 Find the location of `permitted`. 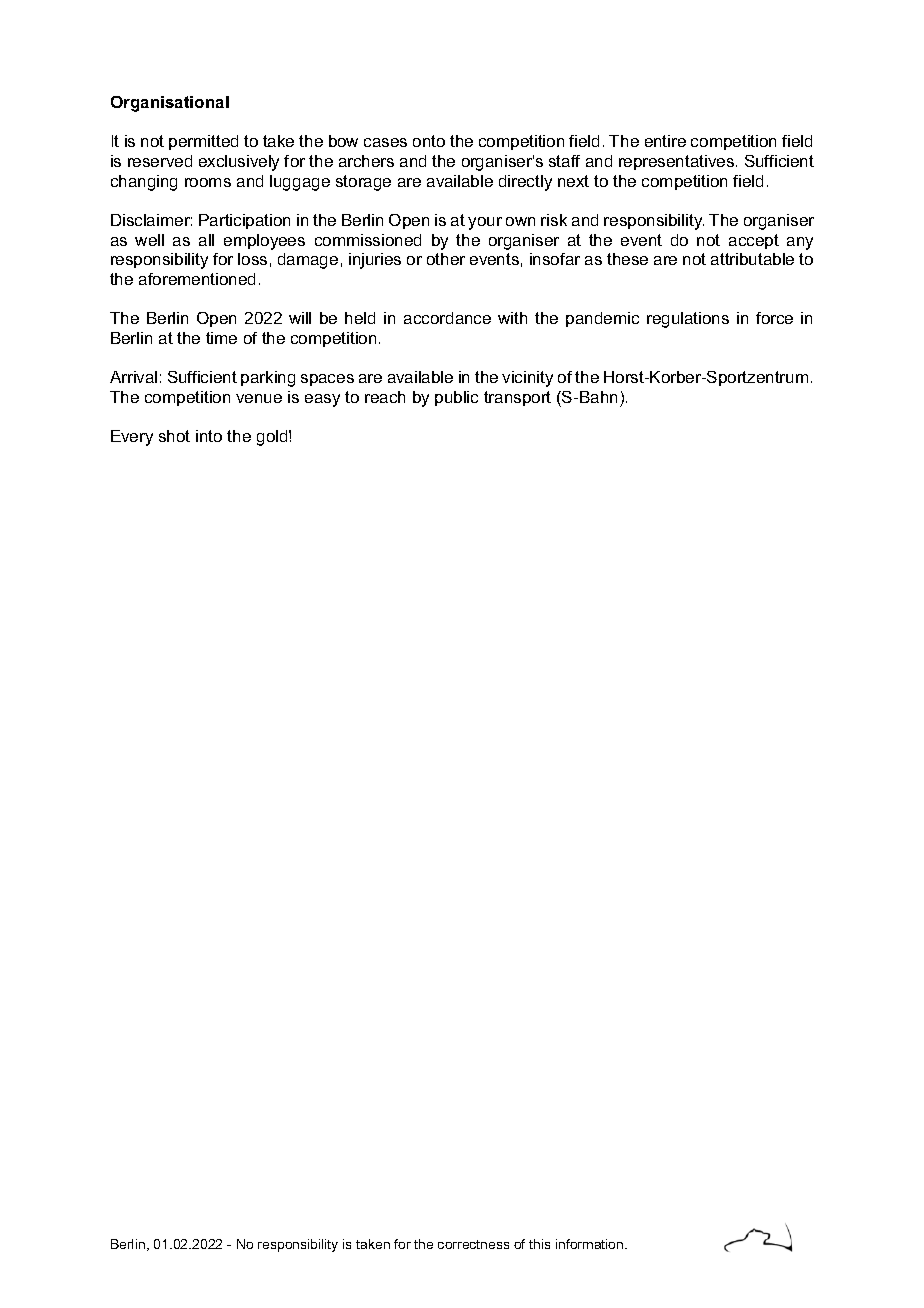

permitted is located at coordinates (203, 142).
